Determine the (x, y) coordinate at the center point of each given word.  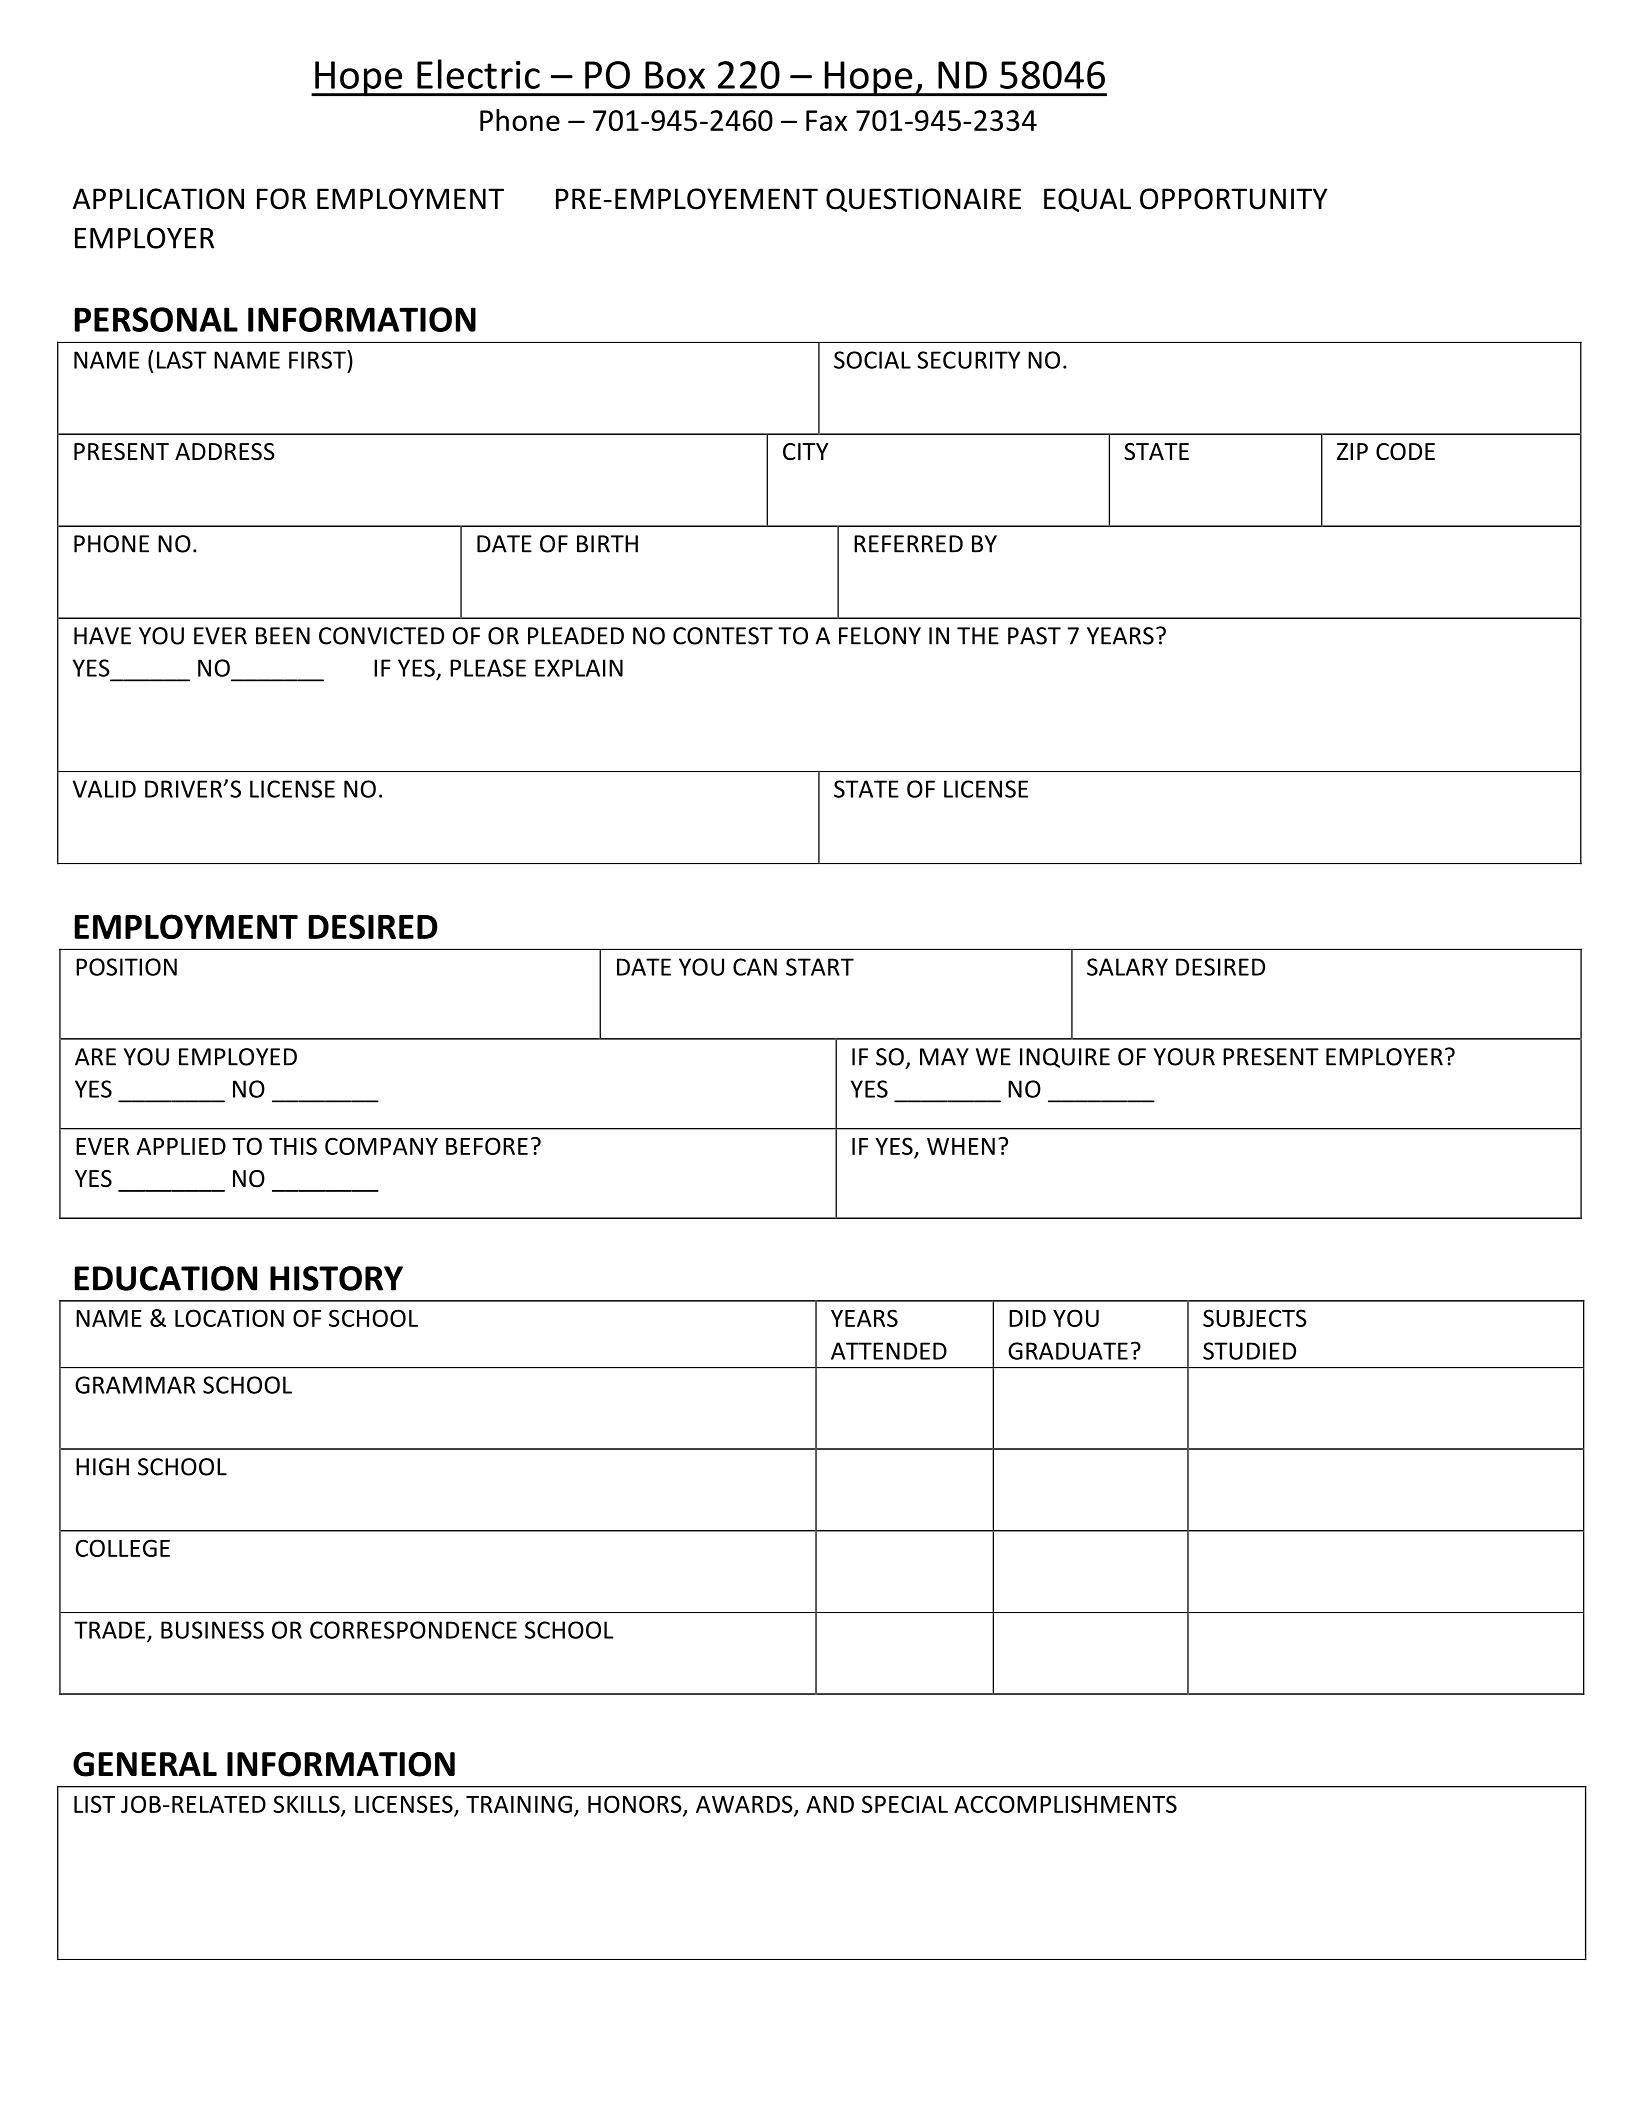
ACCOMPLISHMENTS (1065, 1804)
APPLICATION (158, 199)
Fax (826, 120)
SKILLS (307, 1805)
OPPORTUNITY (1234, 199)
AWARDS (745, 1805)
